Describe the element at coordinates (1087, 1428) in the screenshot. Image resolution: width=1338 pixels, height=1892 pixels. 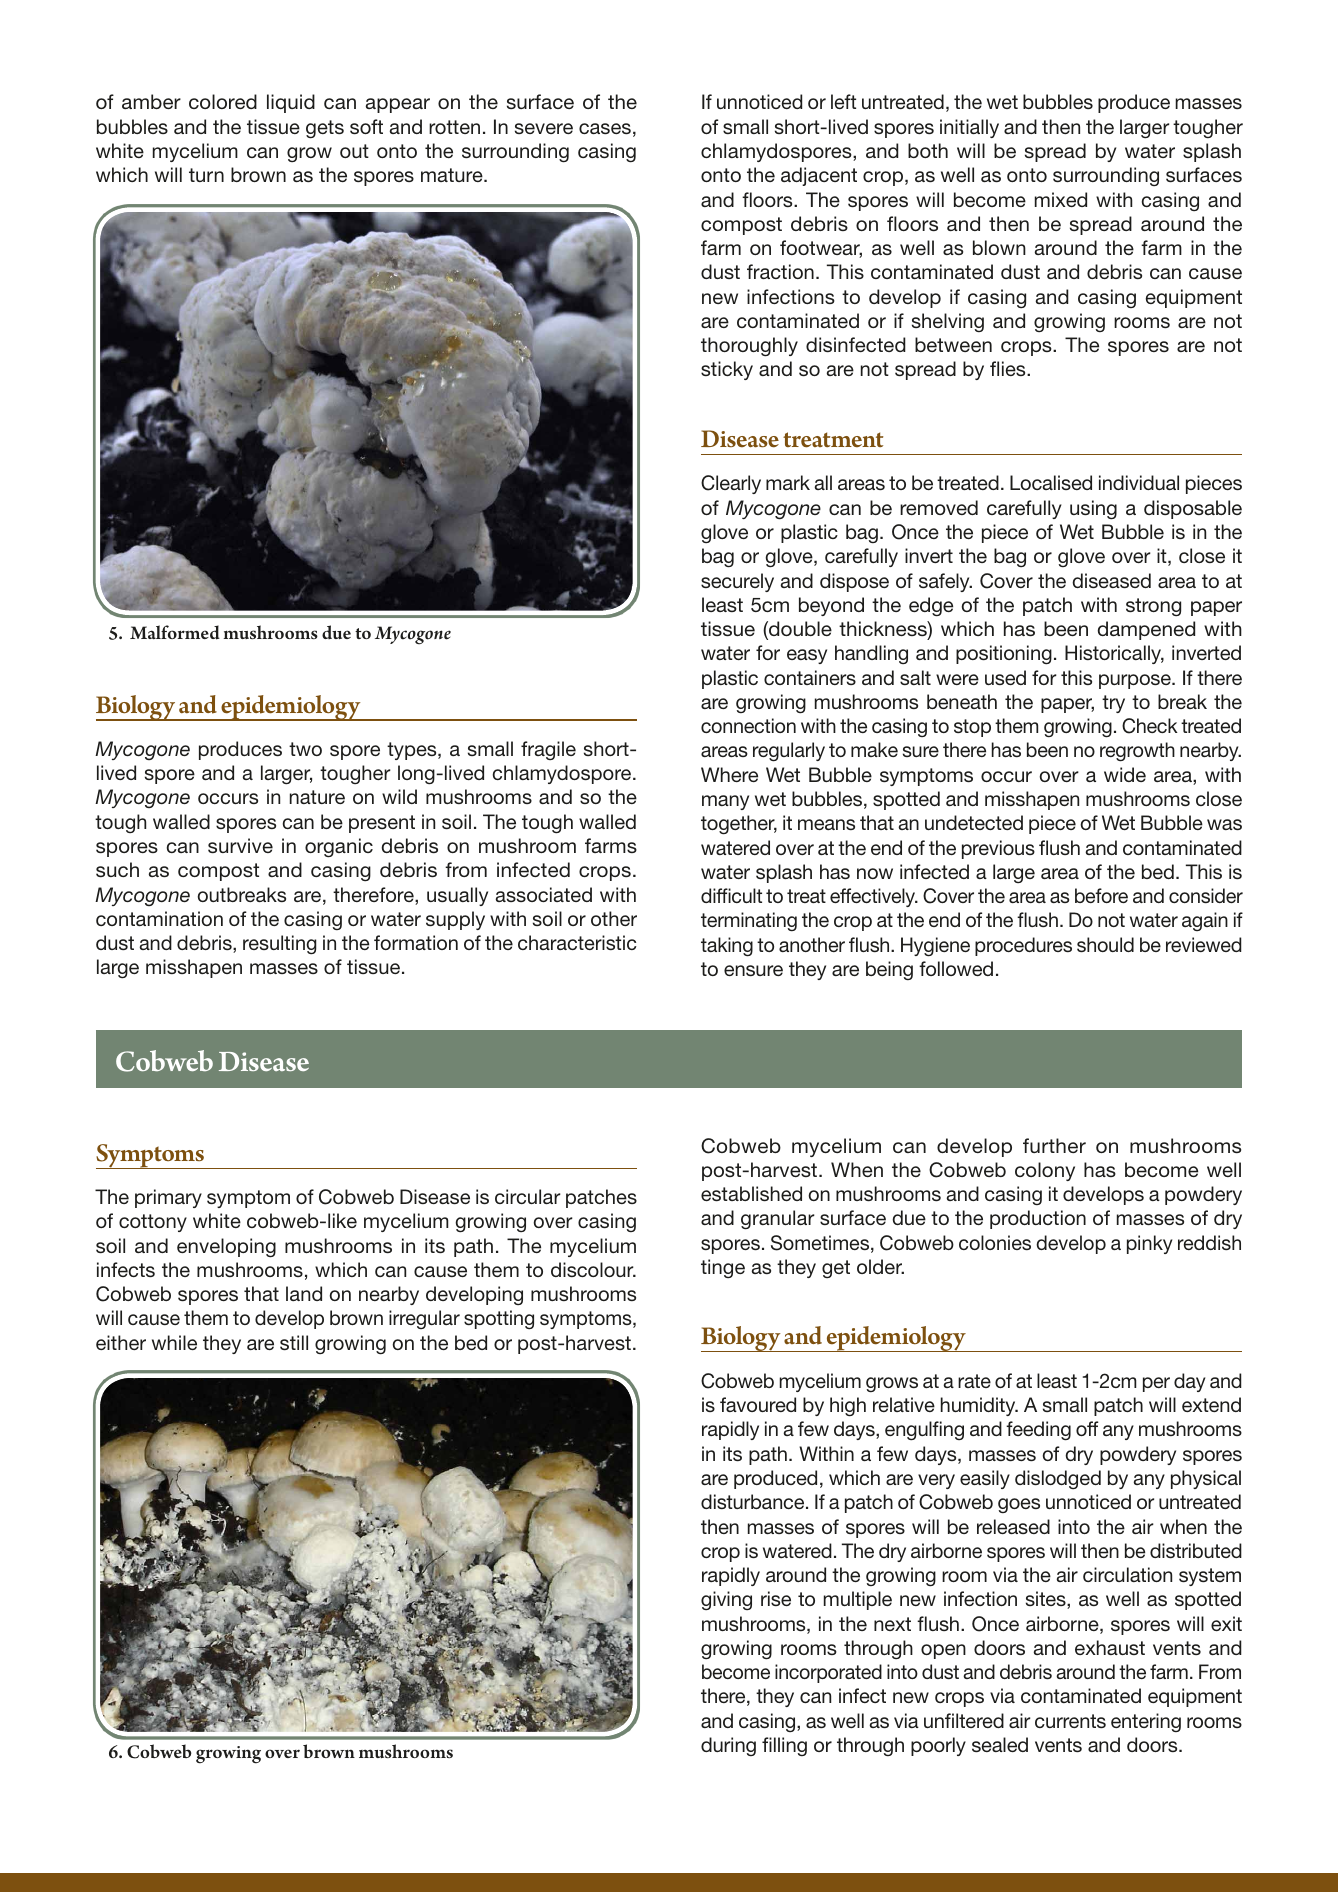
I see `off` at that location.
